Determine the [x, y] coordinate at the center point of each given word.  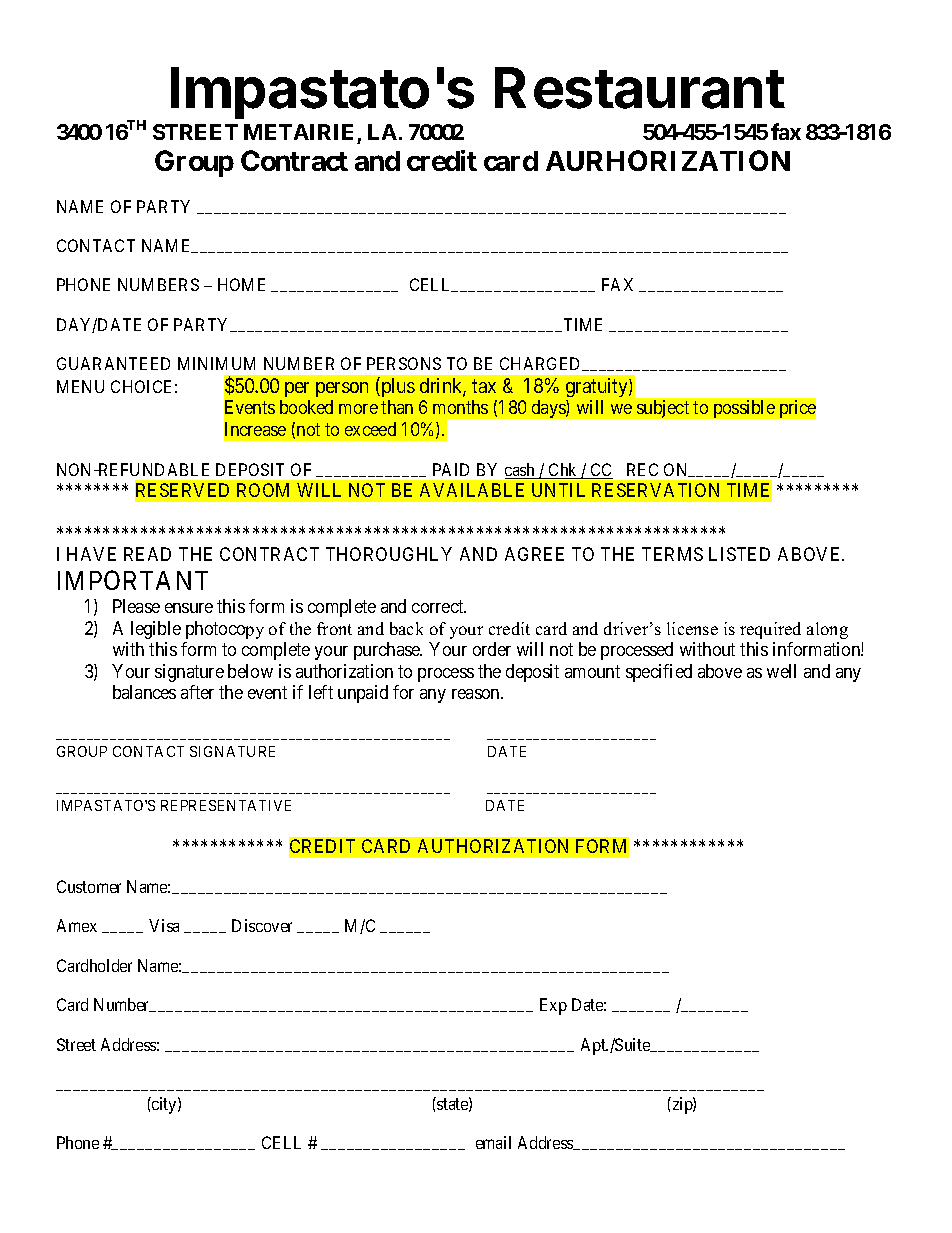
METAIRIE [298, 132]
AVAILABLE [472, 490]
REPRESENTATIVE [226, 805]
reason [477, 694]
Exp [553, 1006]
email [493, 1142]
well [781, 671]
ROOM [263, 490]
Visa [164, 925]
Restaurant [640, 88]
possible [744, 409]
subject [663, 409]
